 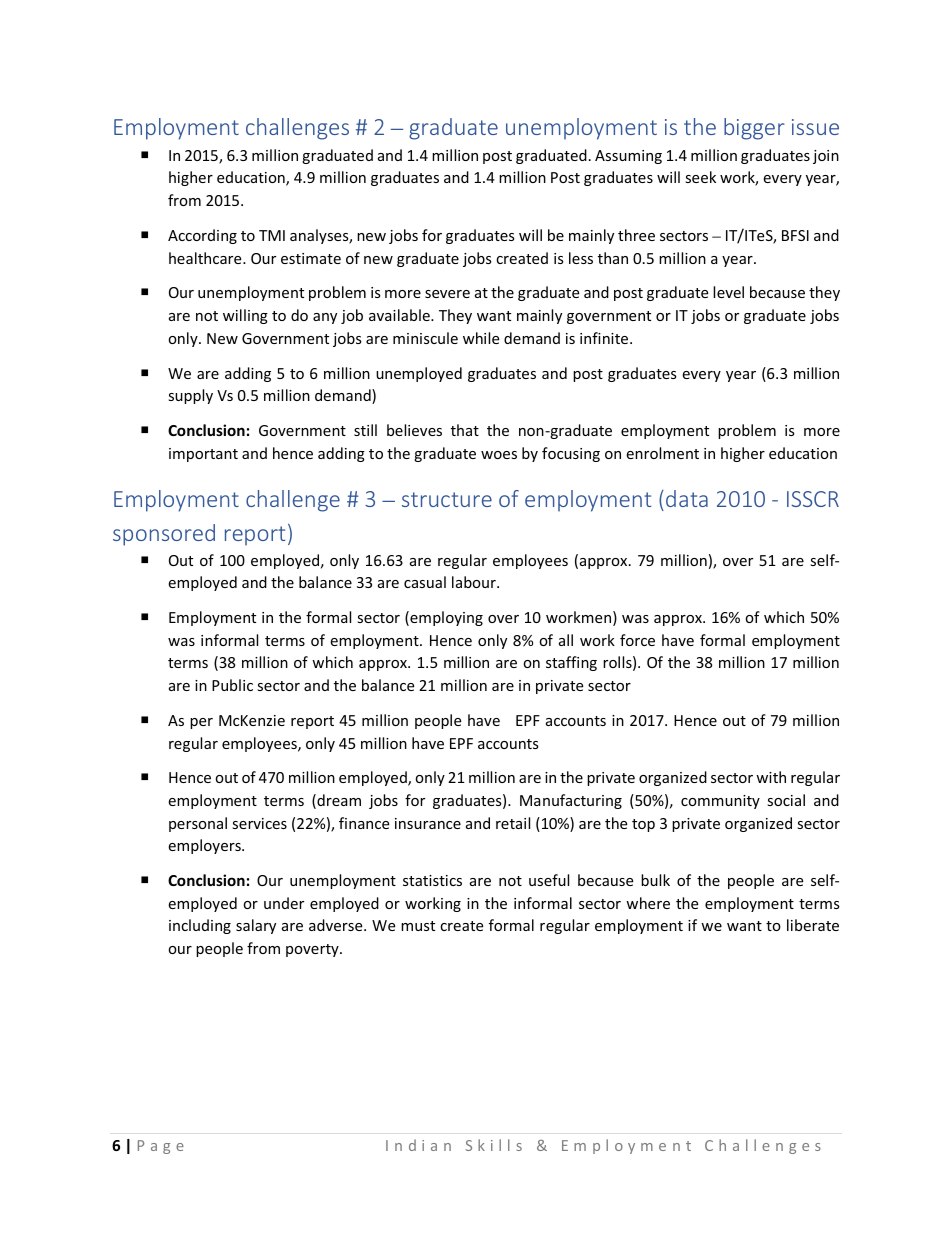 I want to click on while, so click(x=481, y=338).
